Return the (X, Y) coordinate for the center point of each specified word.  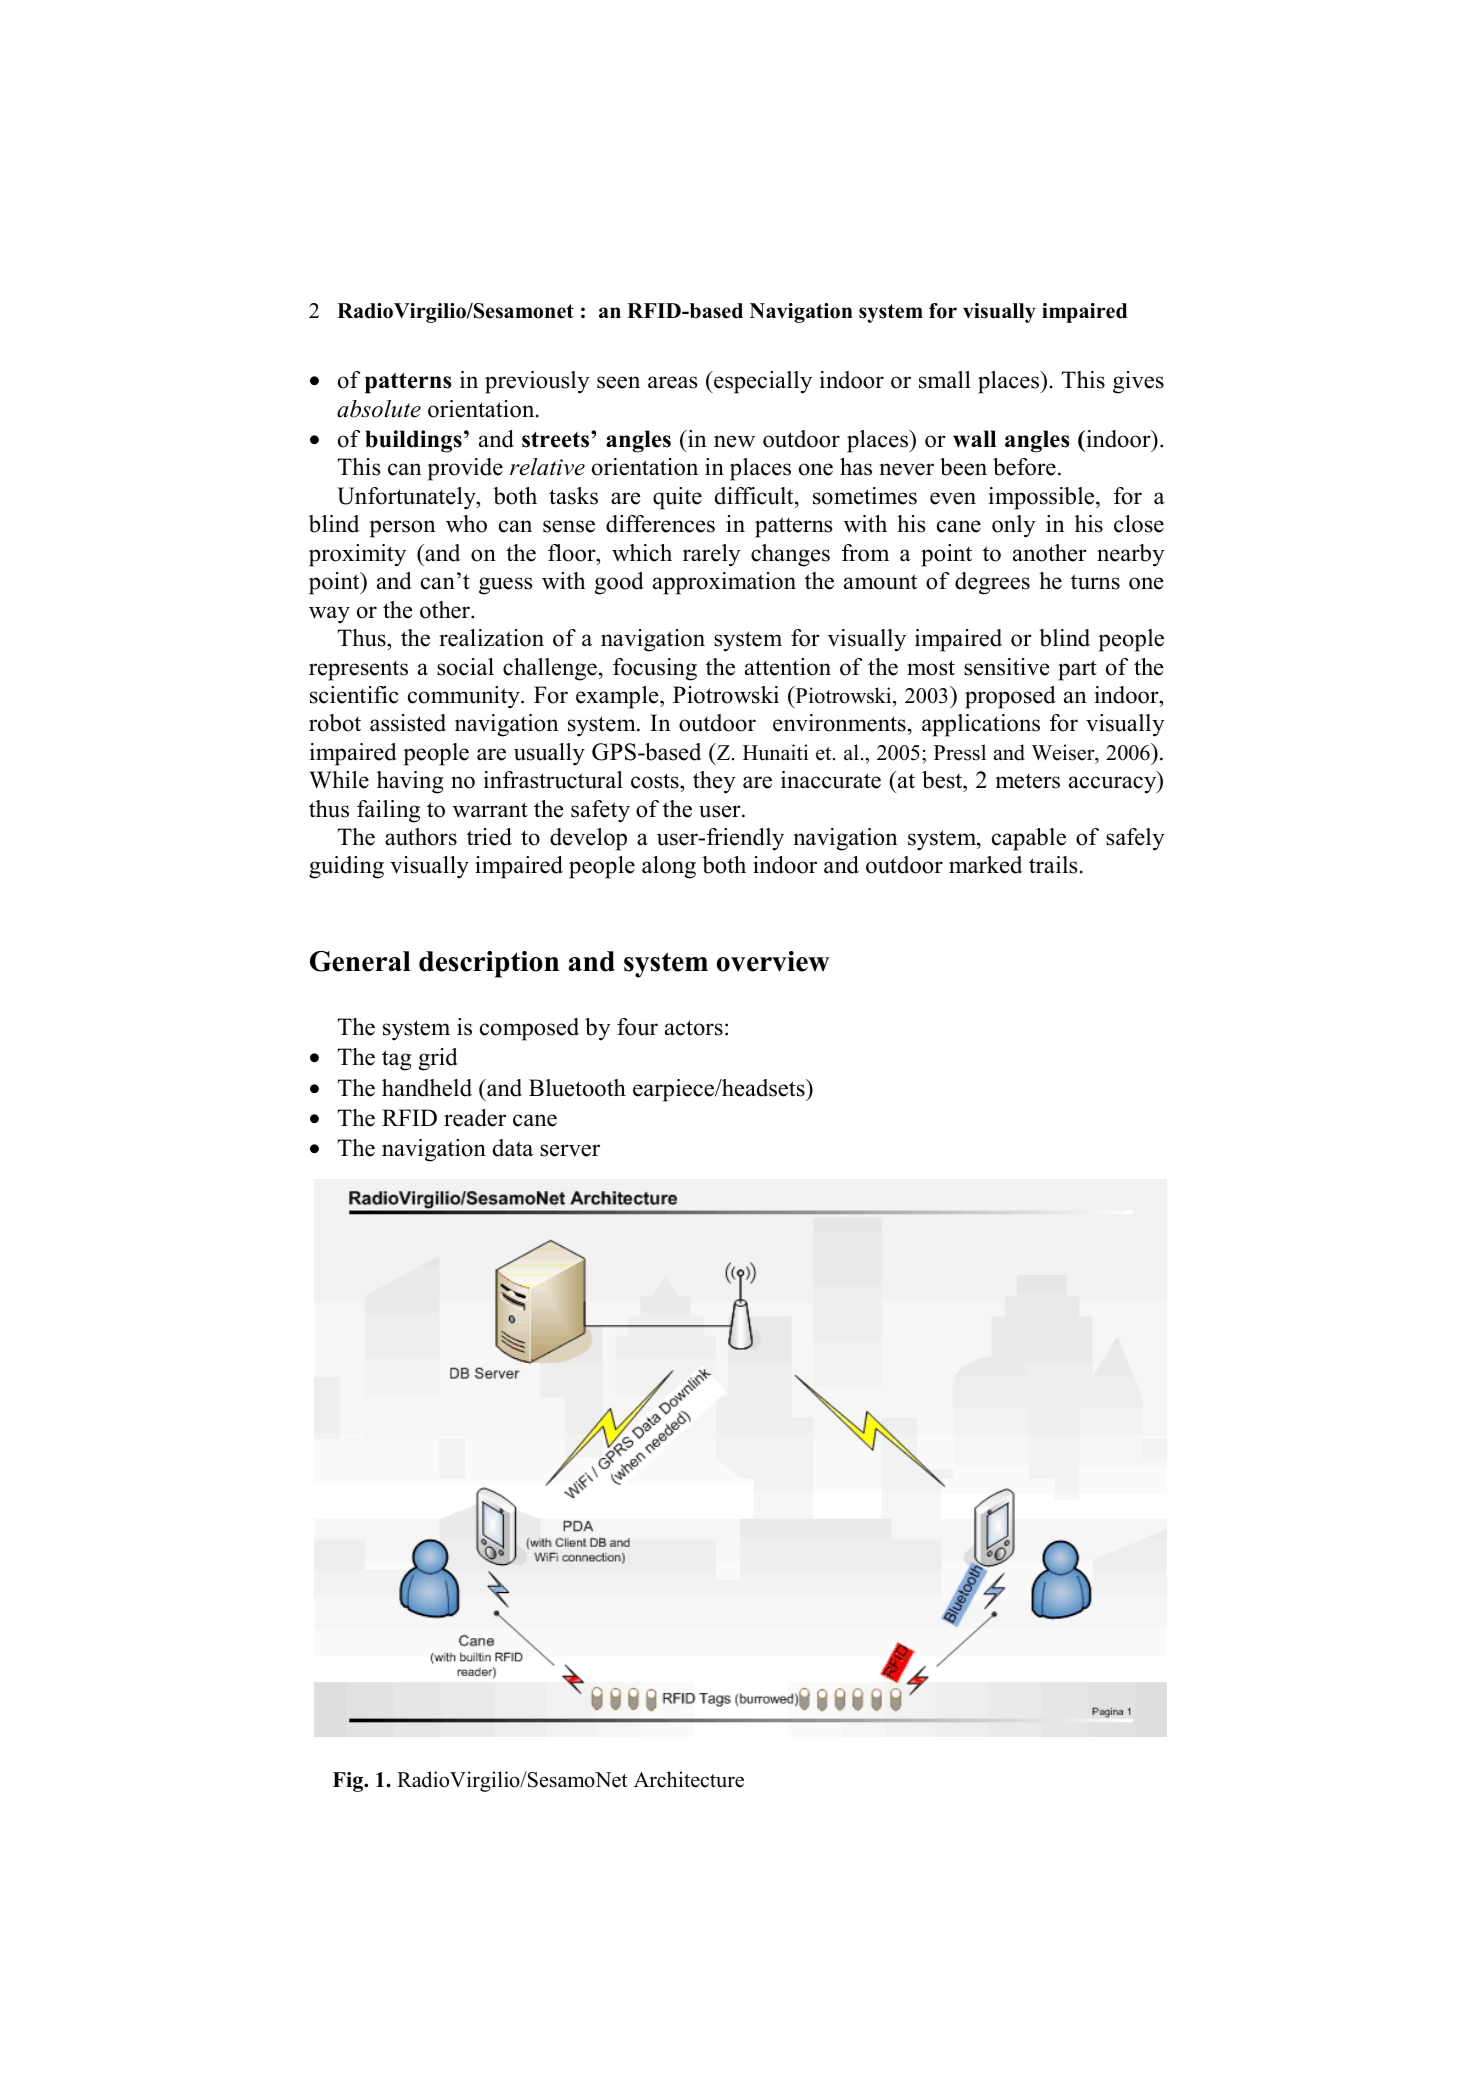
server (570, 1150)
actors (694, 1028)
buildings (413, 441)
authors (421, 837)
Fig (349, 1782)
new (734, 441)
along (669, 867)
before (1024, 467)
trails (1053, 865)
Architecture (689, 1779)
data (513, 1148)
